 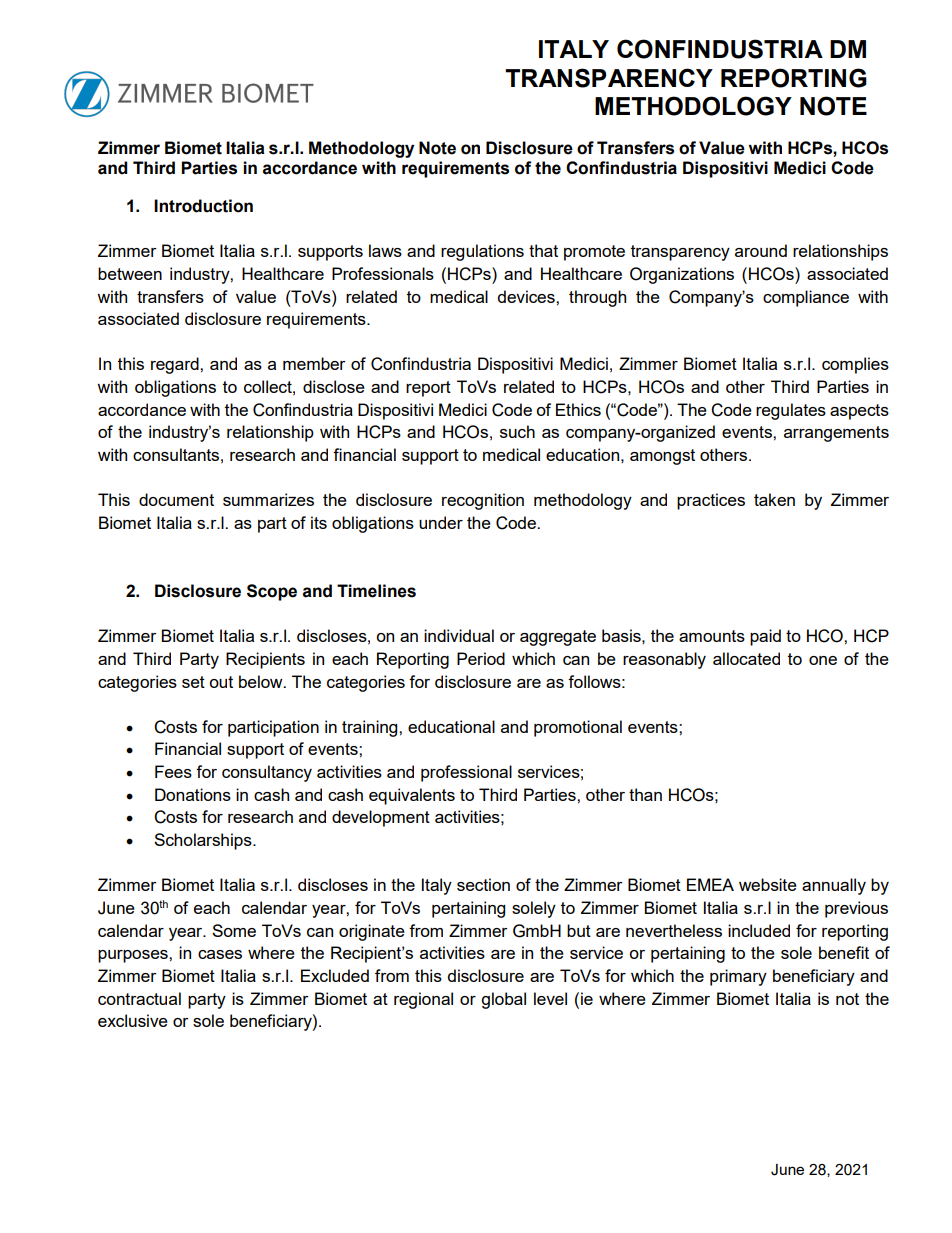 What do you see at coordinates (517, 431) in the screenshot?
I see `such` at bounding box center [517, 431].
